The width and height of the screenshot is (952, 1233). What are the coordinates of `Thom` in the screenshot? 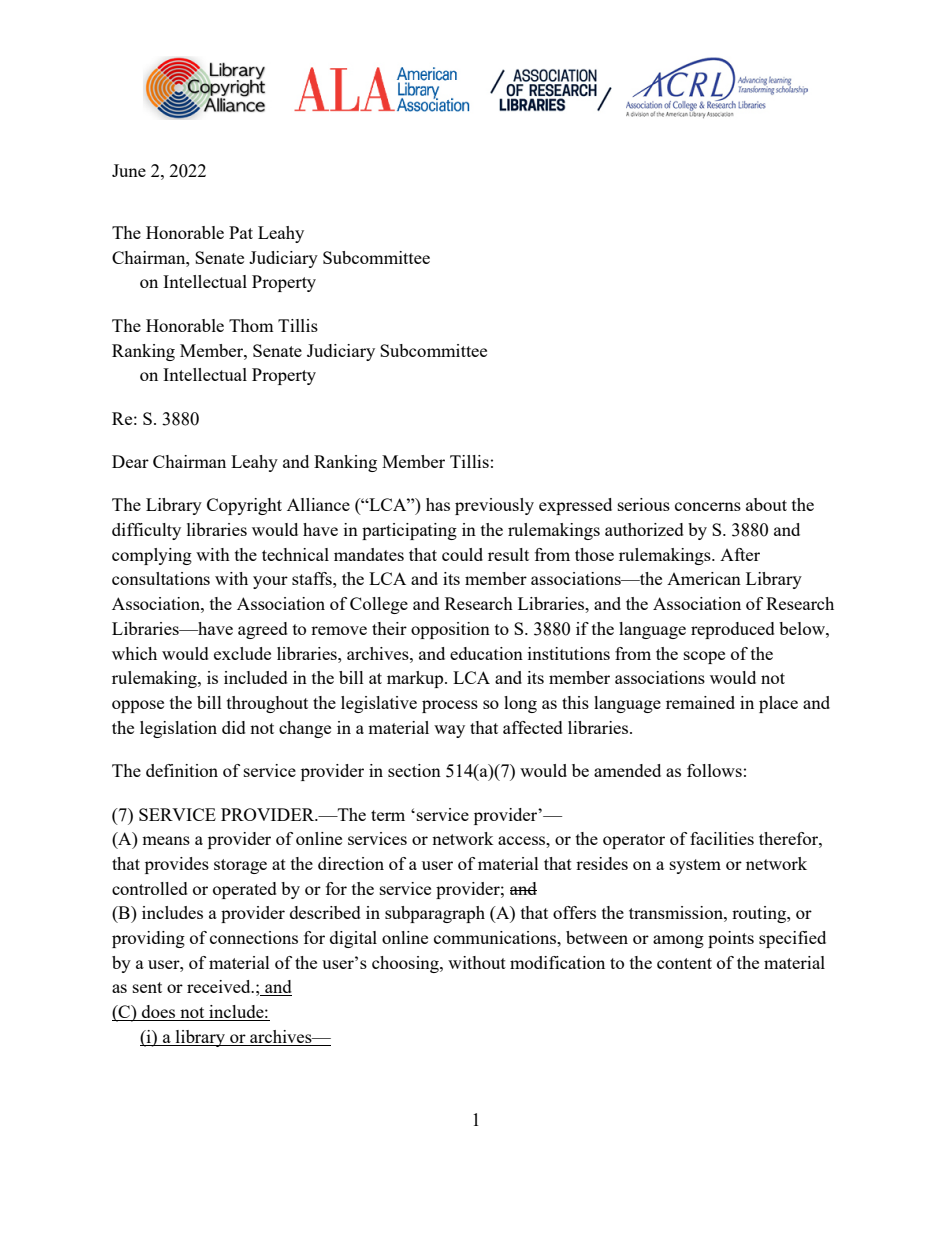 It's located at (251, 325).
